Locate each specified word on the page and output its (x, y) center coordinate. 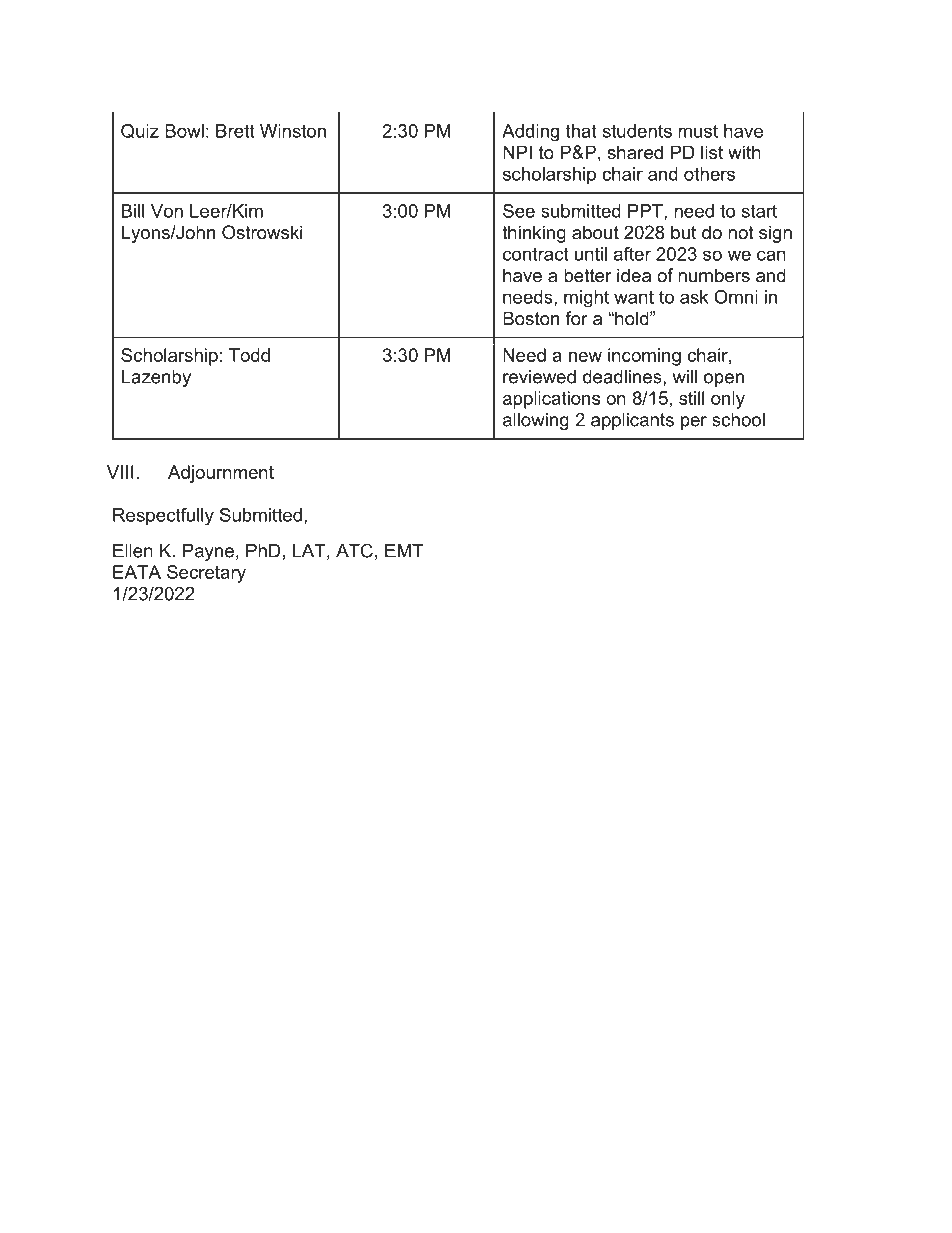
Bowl (184, 131)
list (712, 152)
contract (536, 254)
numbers (714, 275)
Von (167, 211)
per (694, 423)
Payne (208, 552)
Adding (530, 133)
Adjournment (221, 474)
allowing (536, 421)
